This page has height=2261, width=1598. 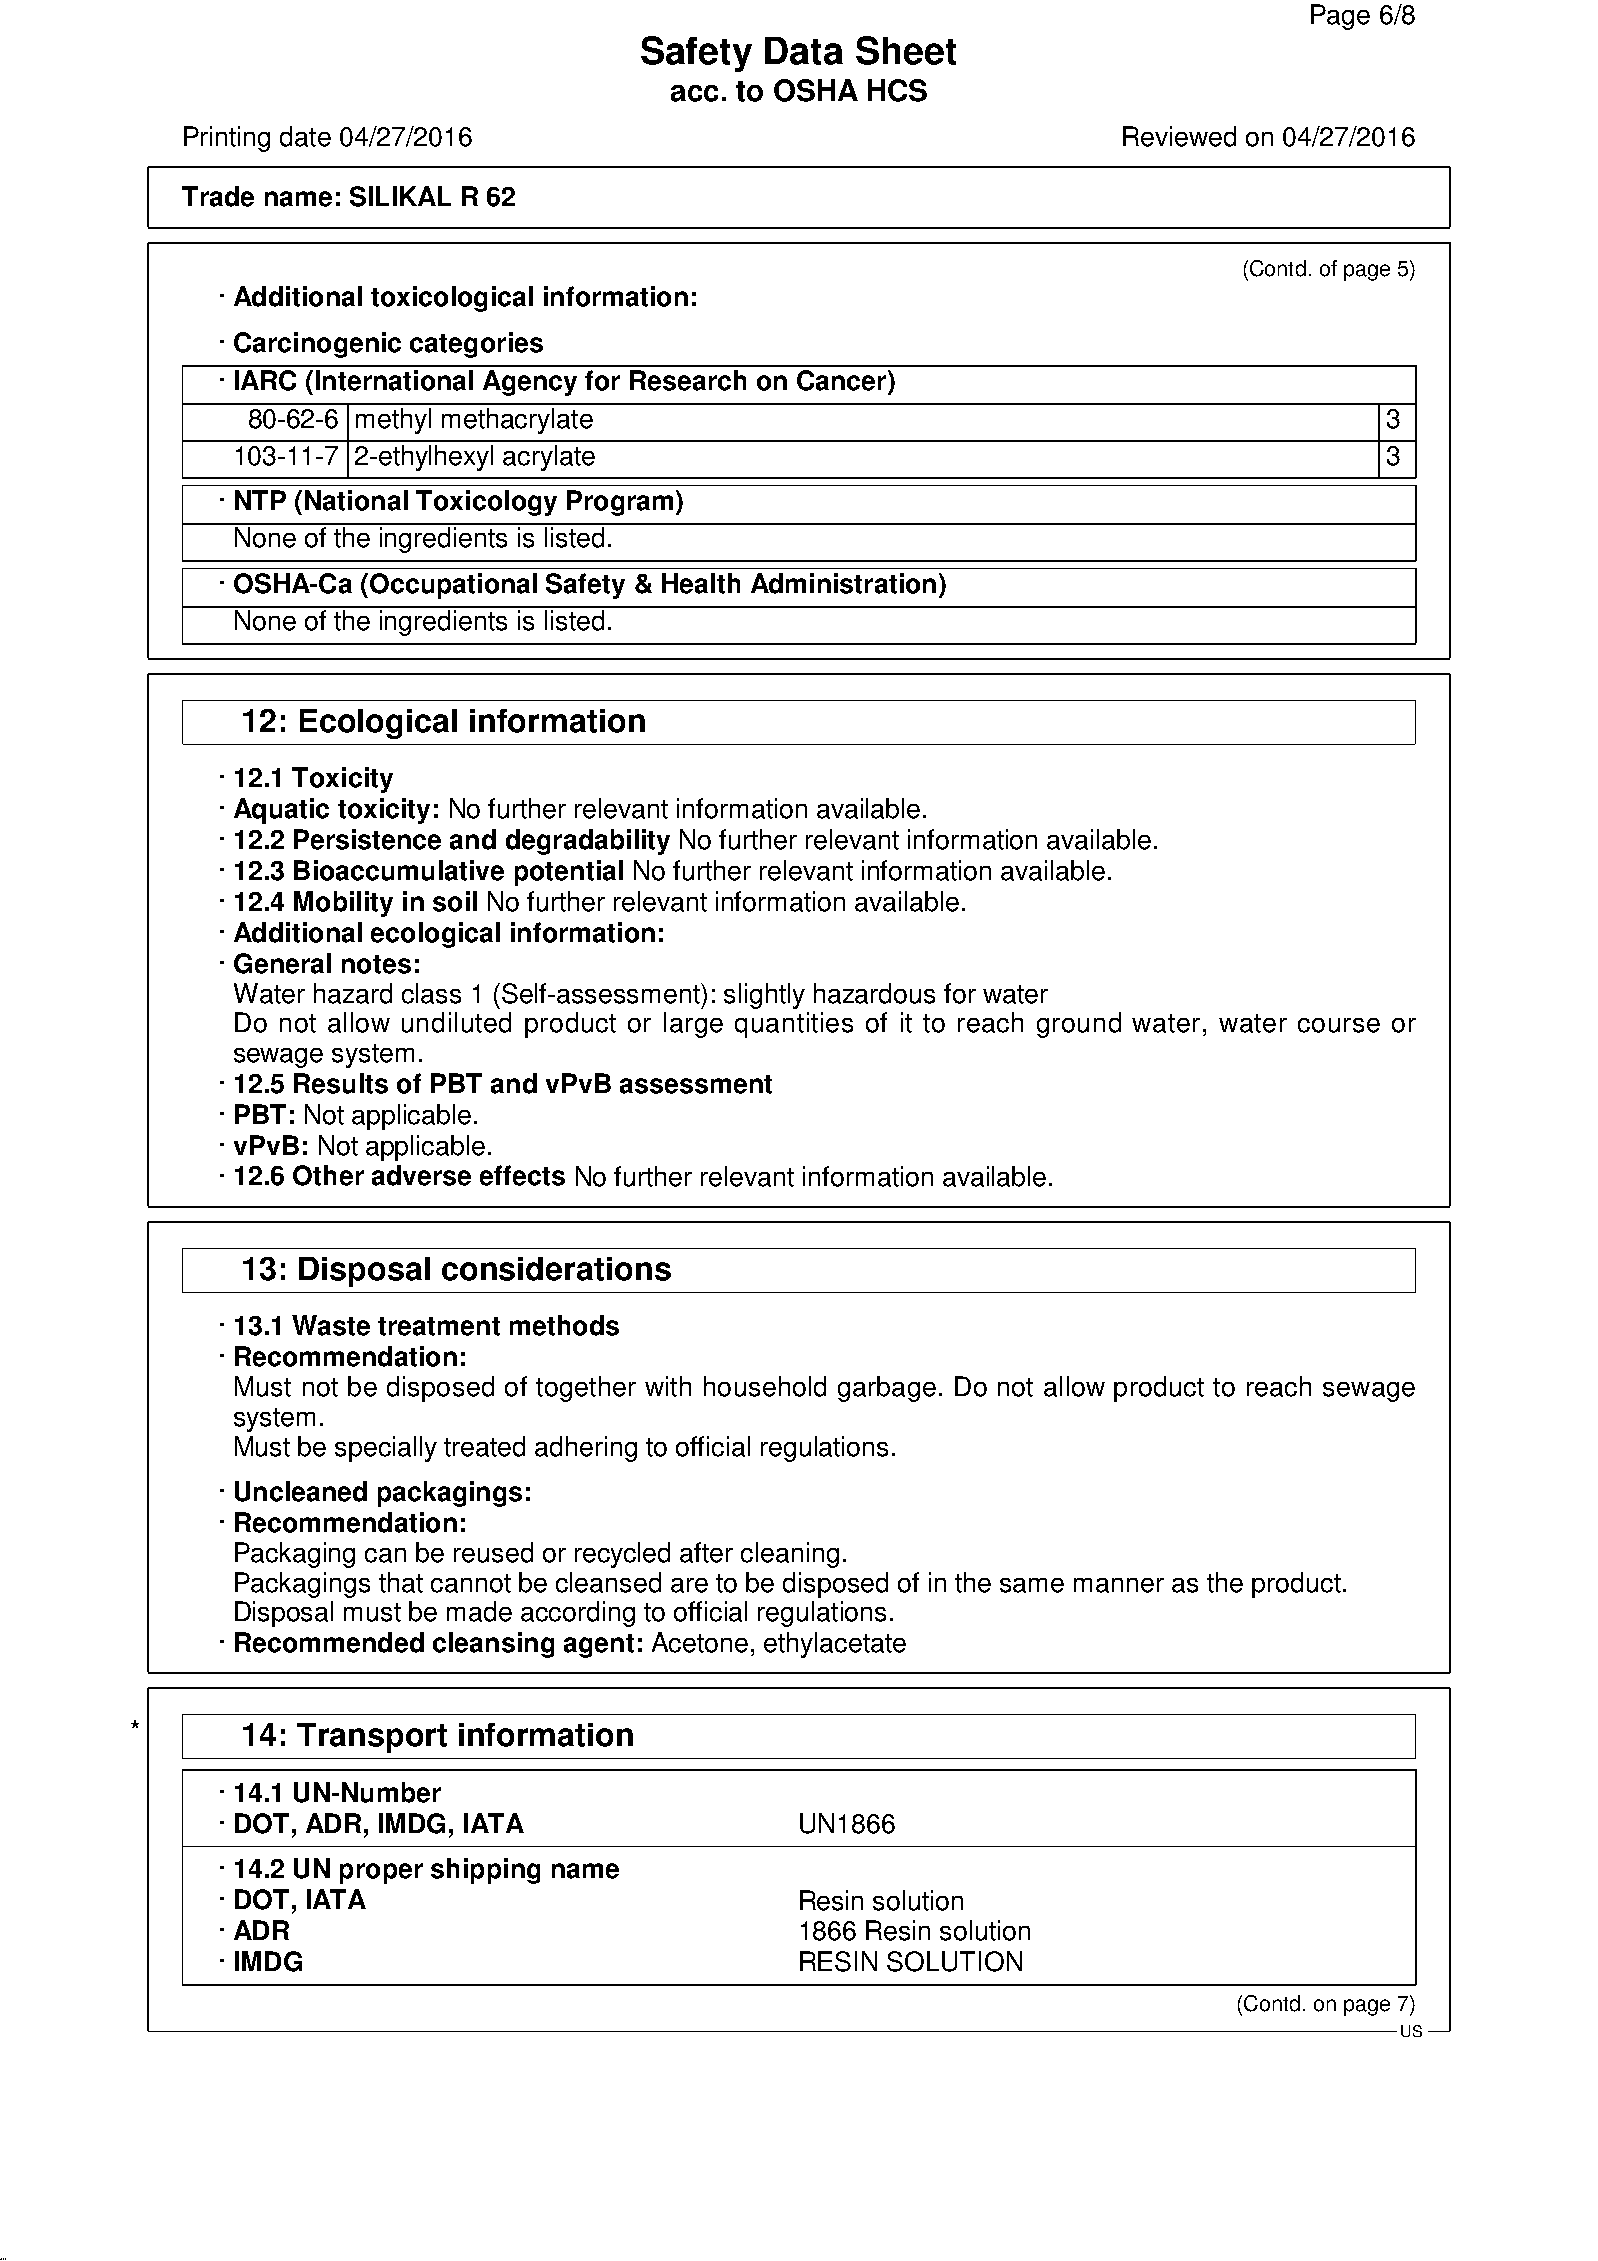 I want to click on Data, so click(x=804, y=51).
